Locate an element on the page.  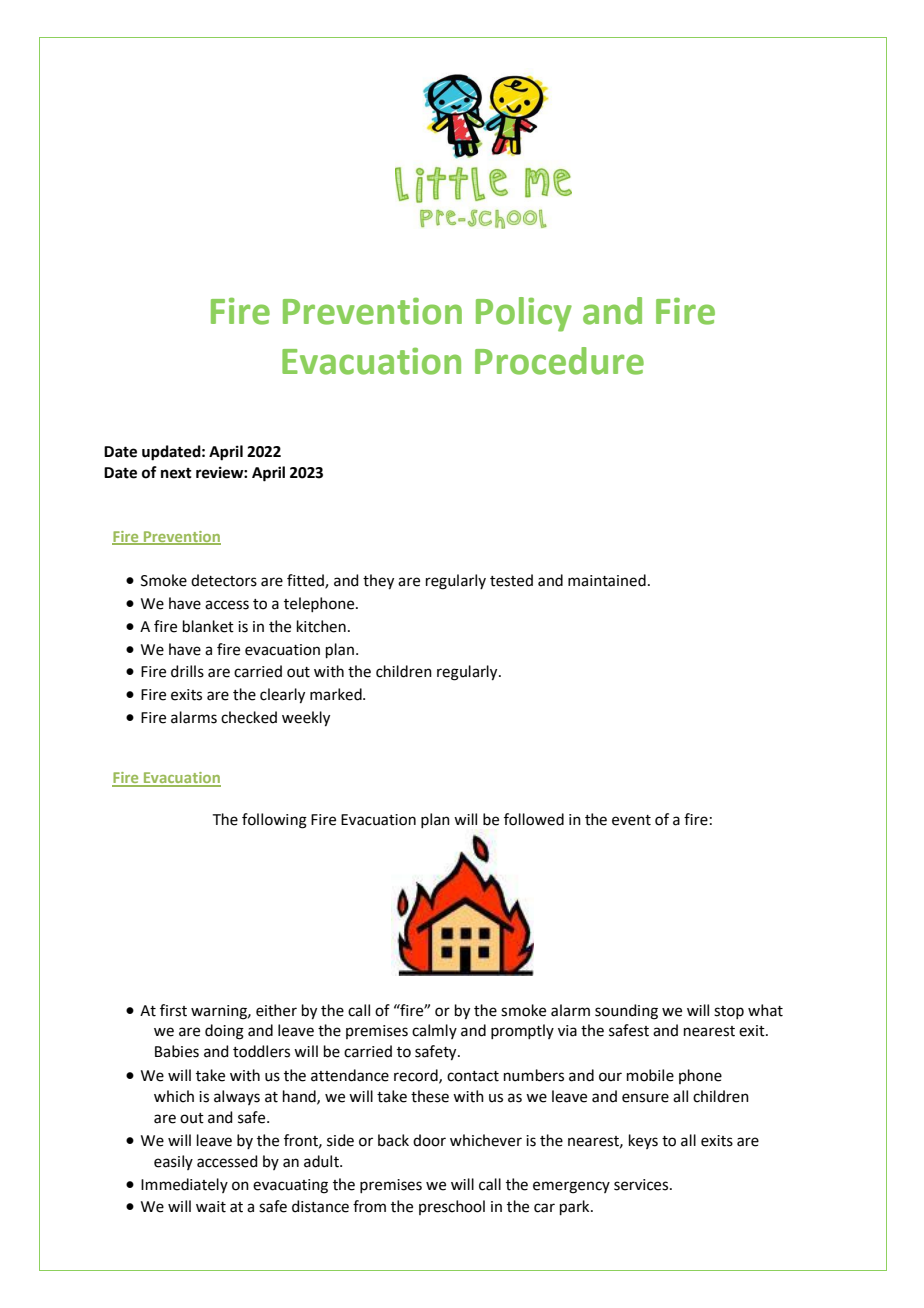
evacuating is located at coordinates (290, 1186).
